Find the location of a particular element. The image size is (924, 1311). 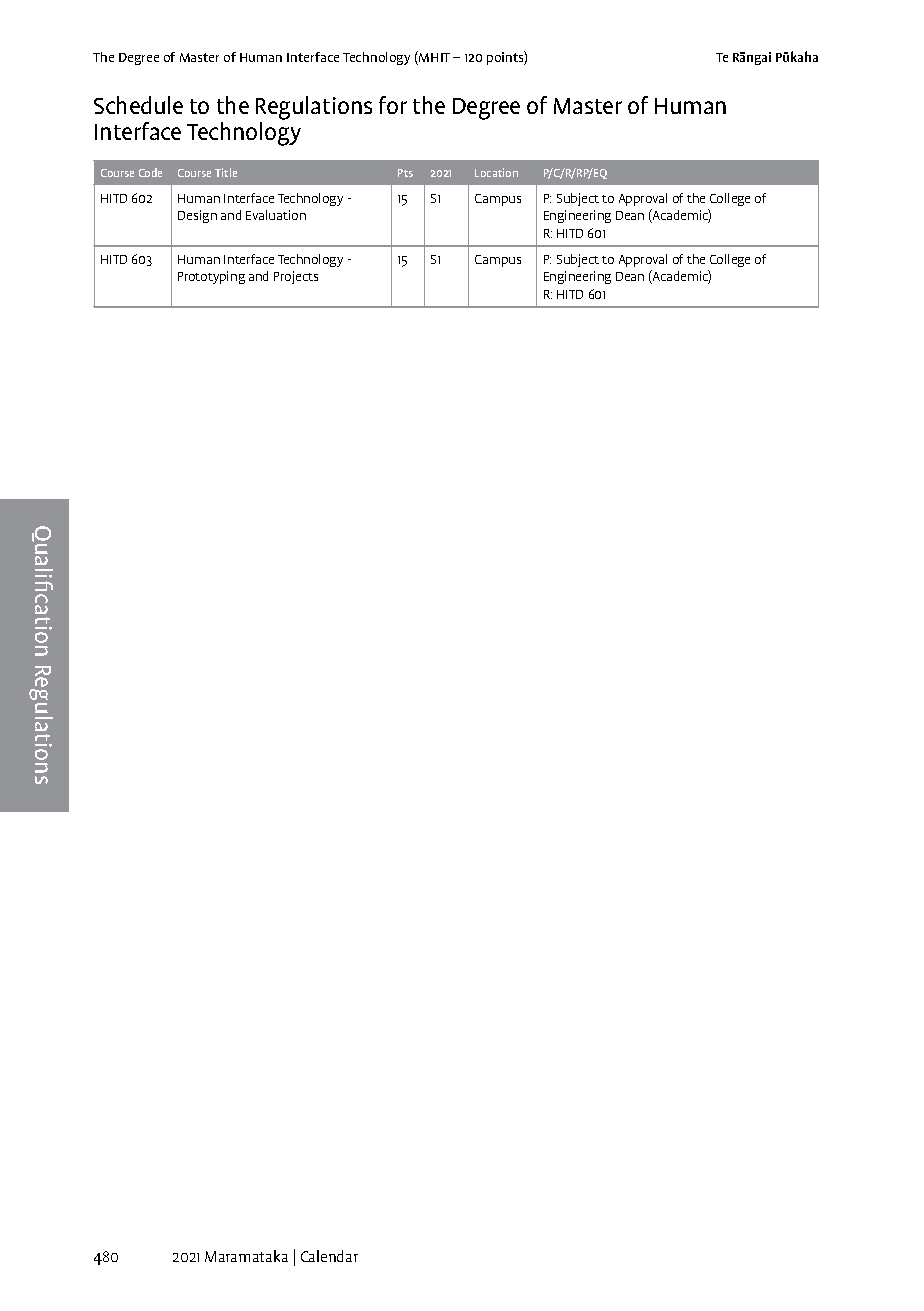

Schedule is located at coordinates (138, 105).
